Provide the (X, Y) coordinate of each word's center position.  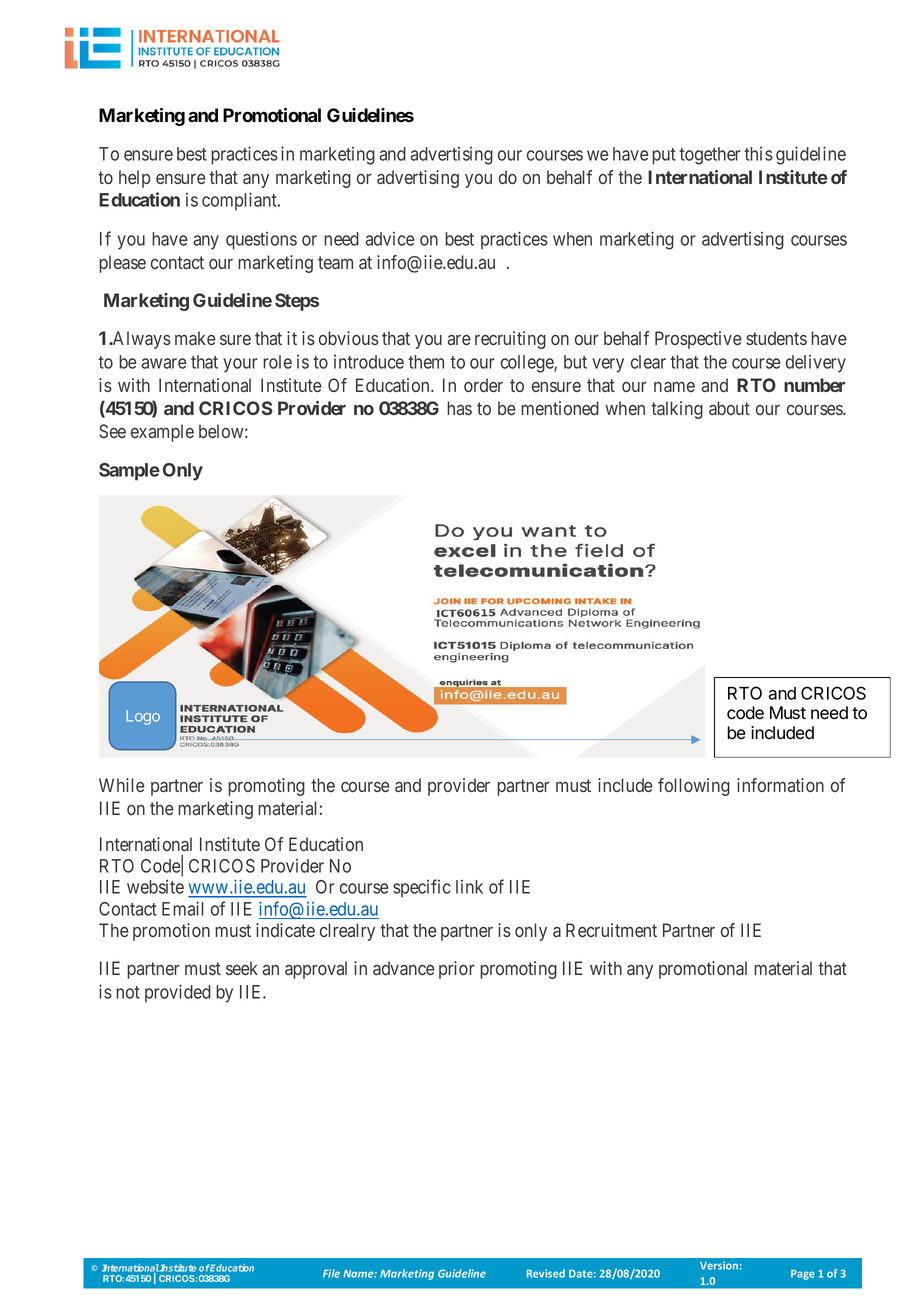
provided (178, 993)
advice (390, 239)
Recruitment (611, 930)
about (729, 408)
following (694, 787)
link (469, 887)
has (459, 408)
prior (457, 970)
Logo (143, 717)
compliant (240, 201)
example (162, 433)
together (710, 156)
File (331, 1273)
